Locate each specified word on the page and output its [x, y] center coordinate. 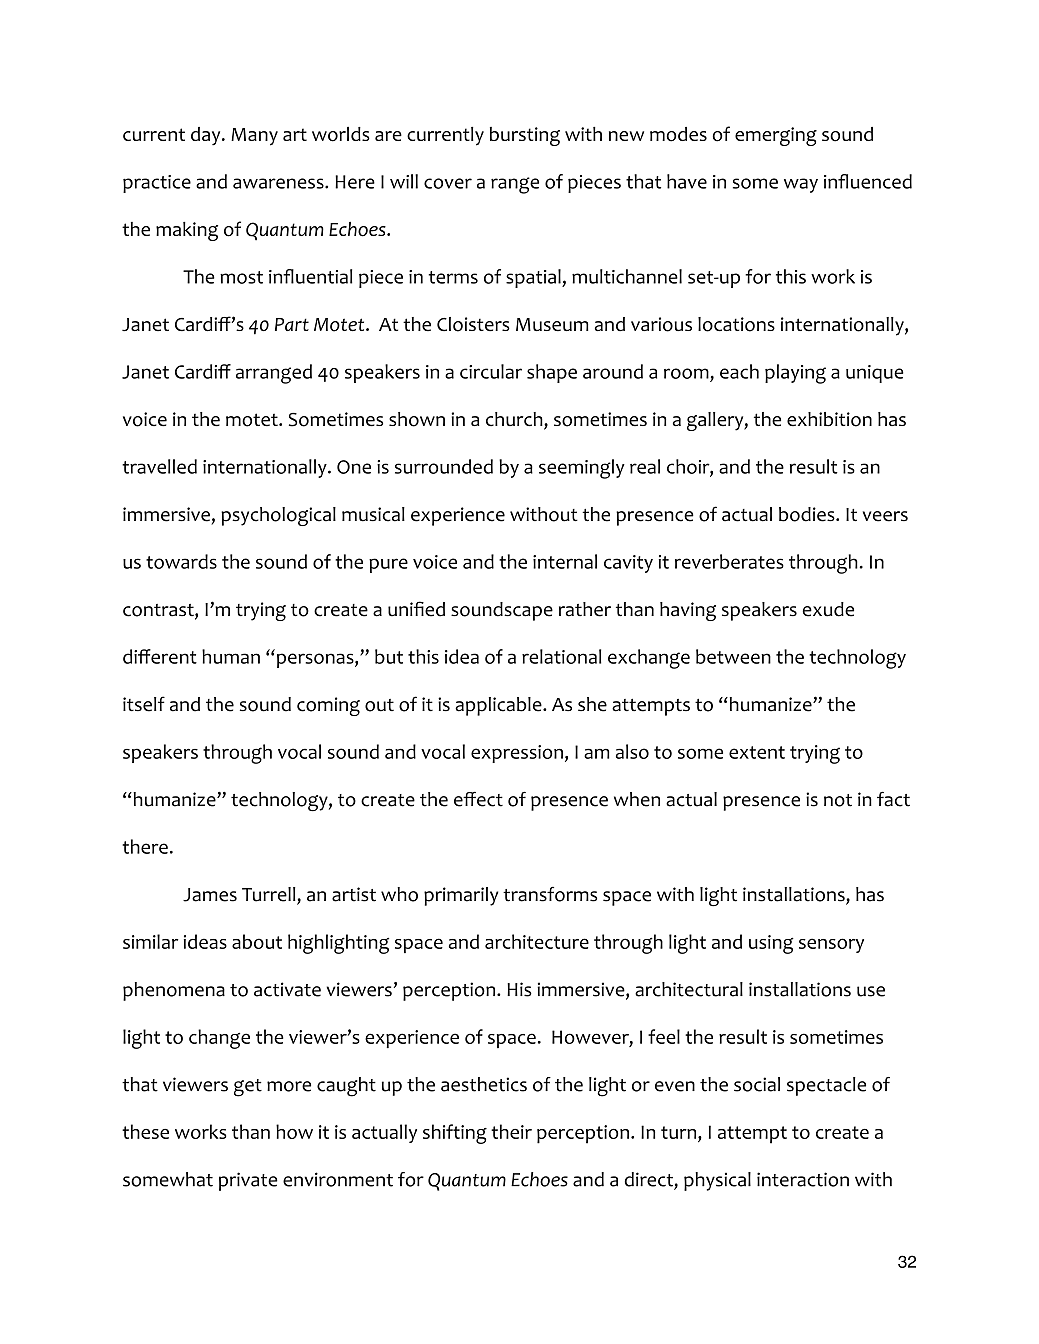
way [801, 185]
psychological [278, 516]
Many [254, 137]
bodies [808, 514]
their [511, 1131]
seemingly [582, 469]
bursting [525, 136]
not [838, 800]
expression [517, 754]
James [210, 895]
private [248, 1181]
